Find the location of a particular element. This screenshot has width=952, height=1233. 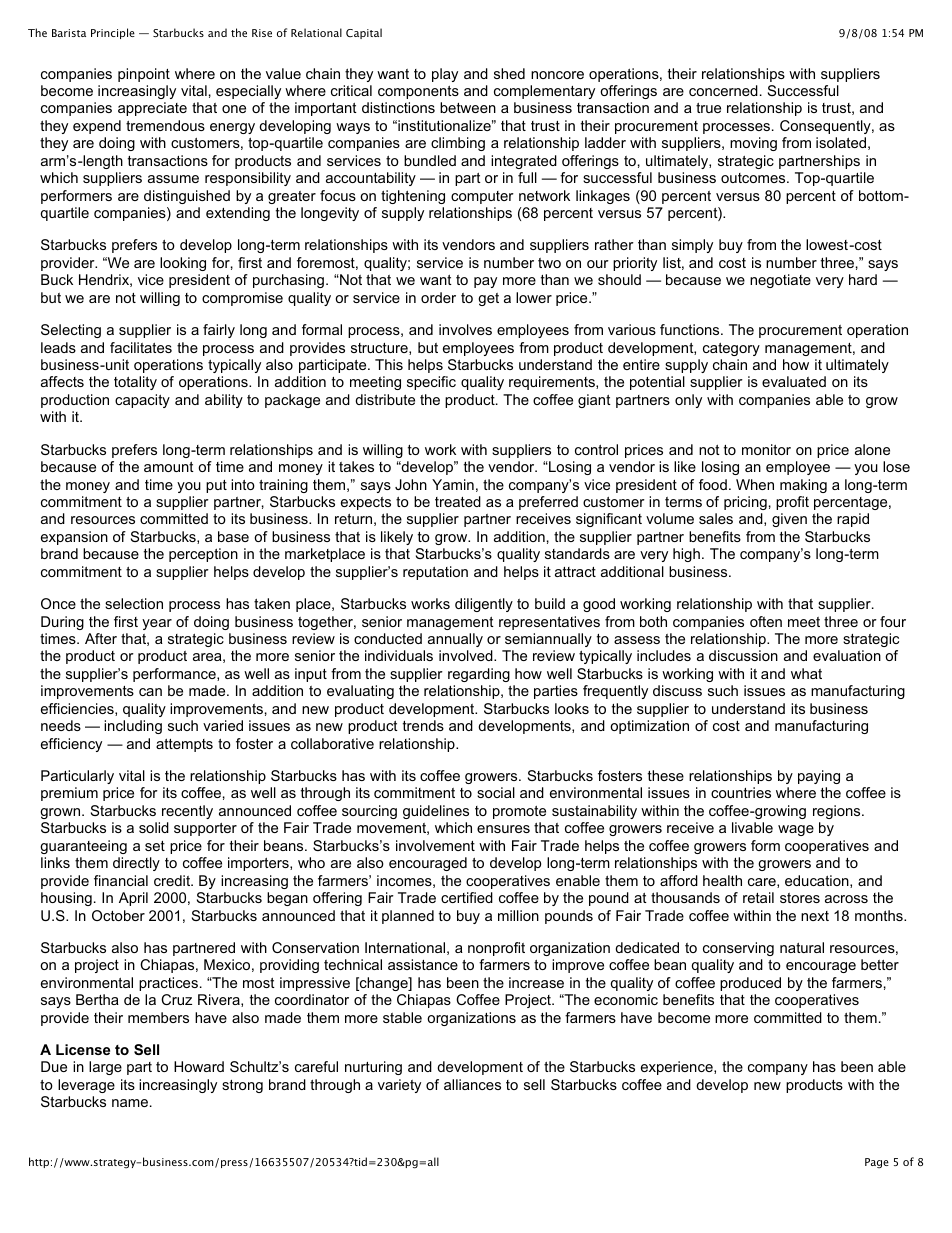

diligently is located at coordinates (484, 605).
